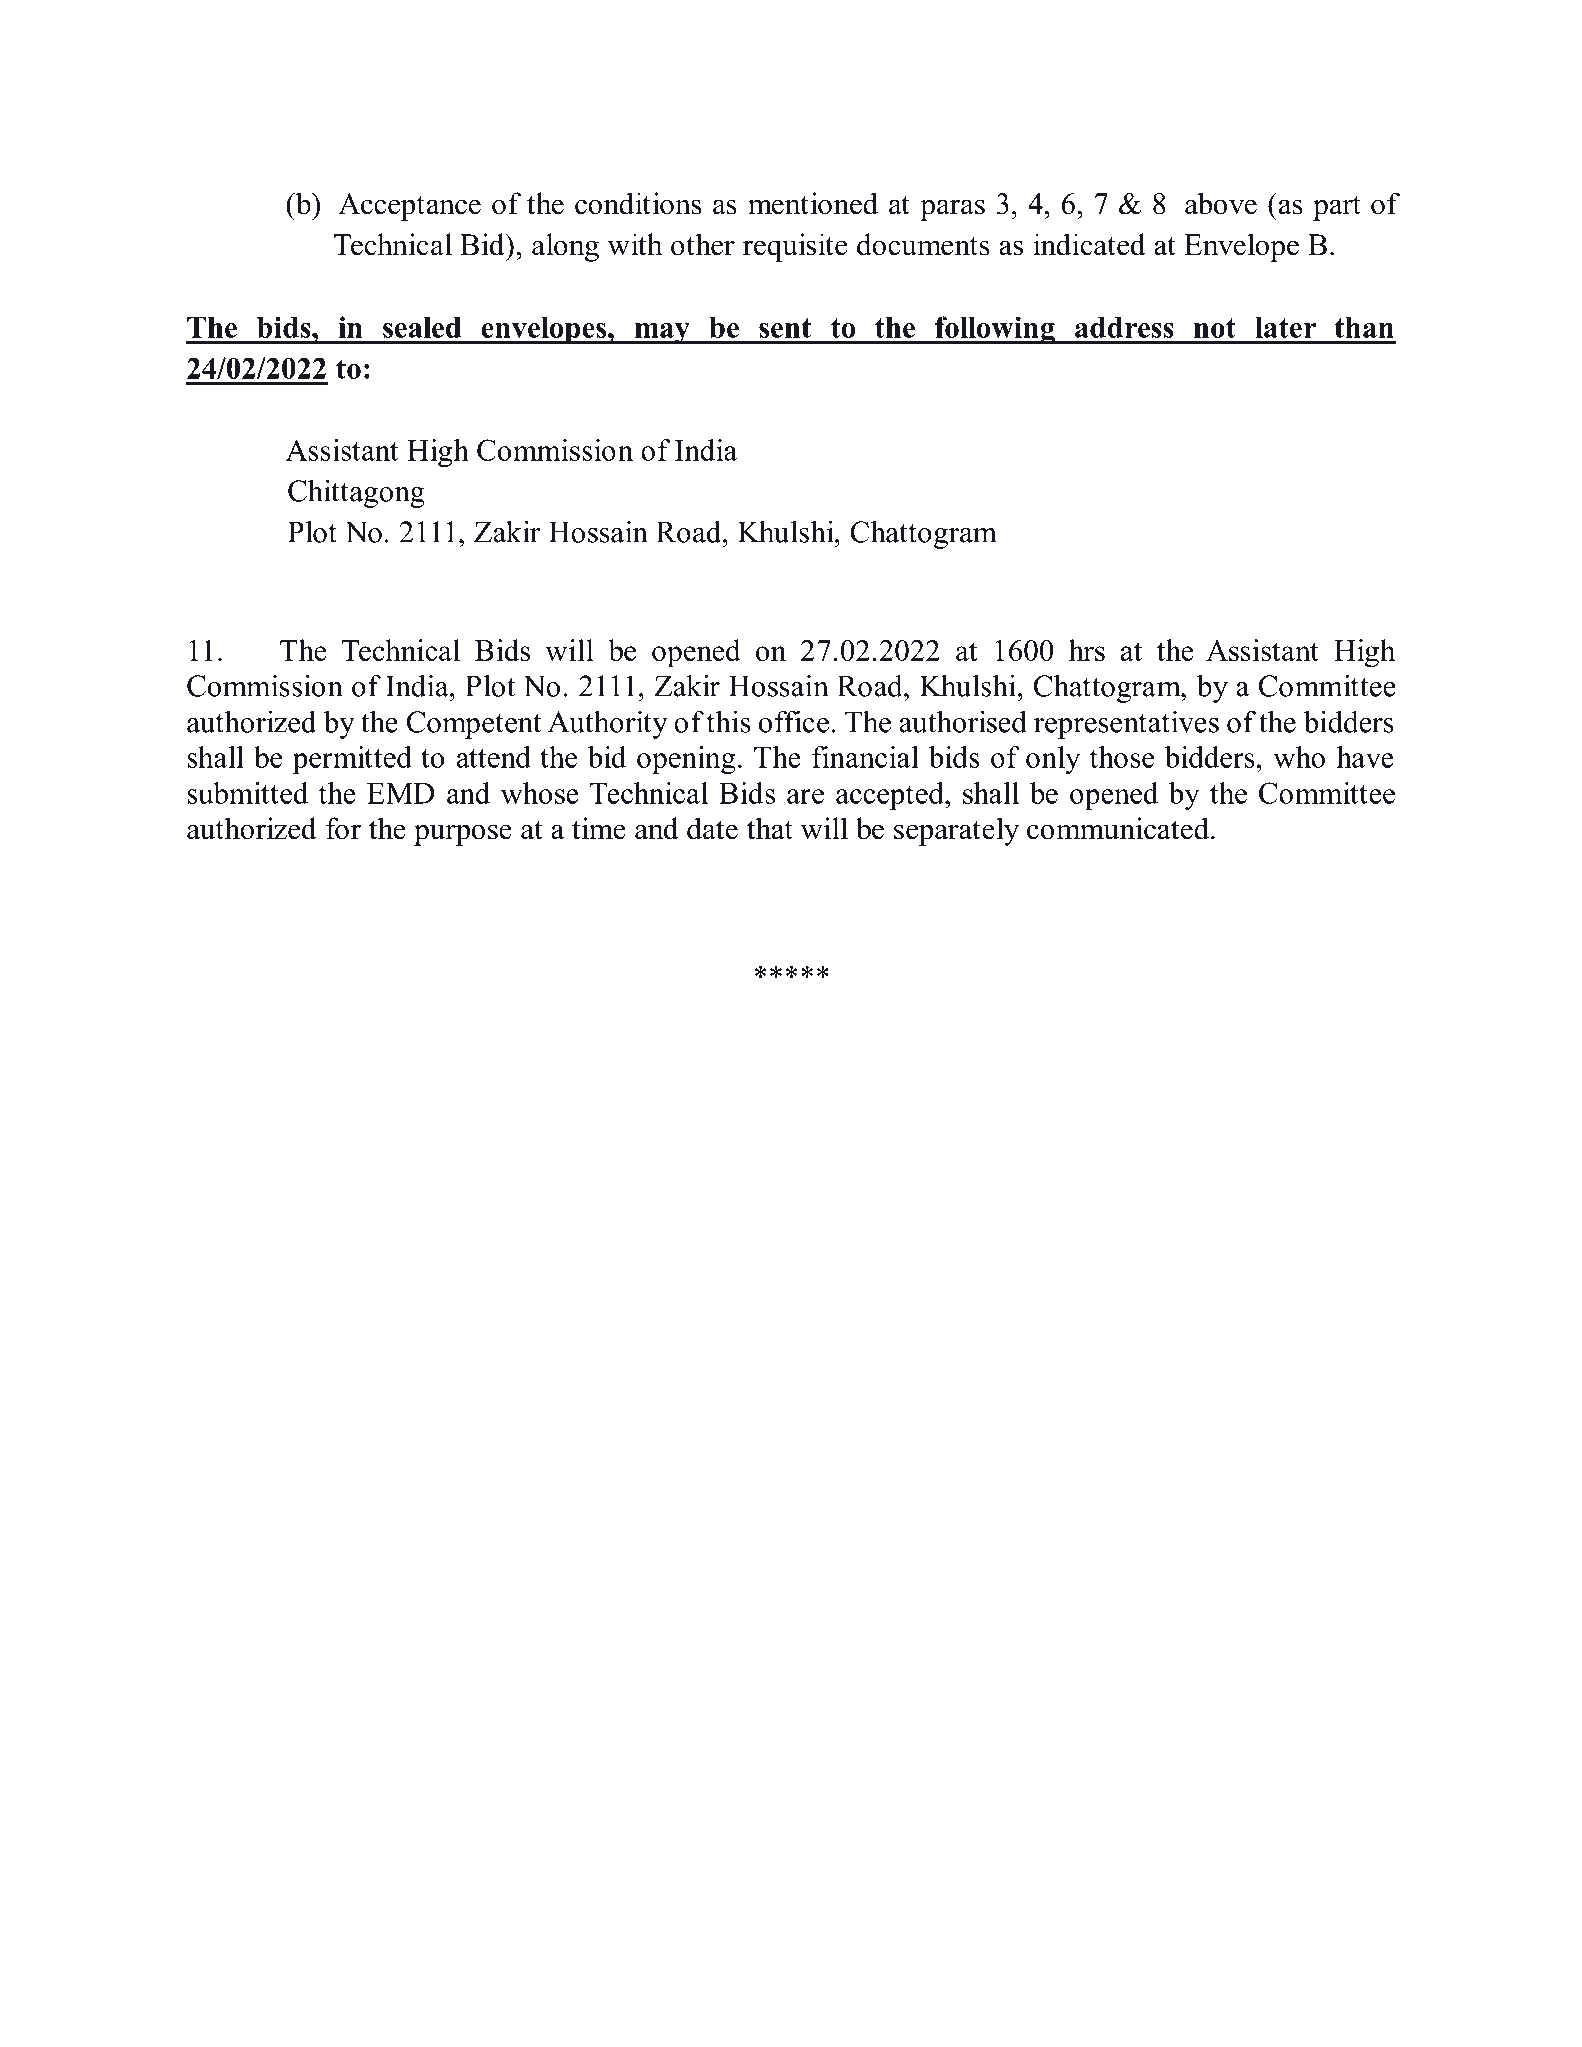 This screenshot has height=2047, width=1582. I want to click on not, so click(1215, 328).
